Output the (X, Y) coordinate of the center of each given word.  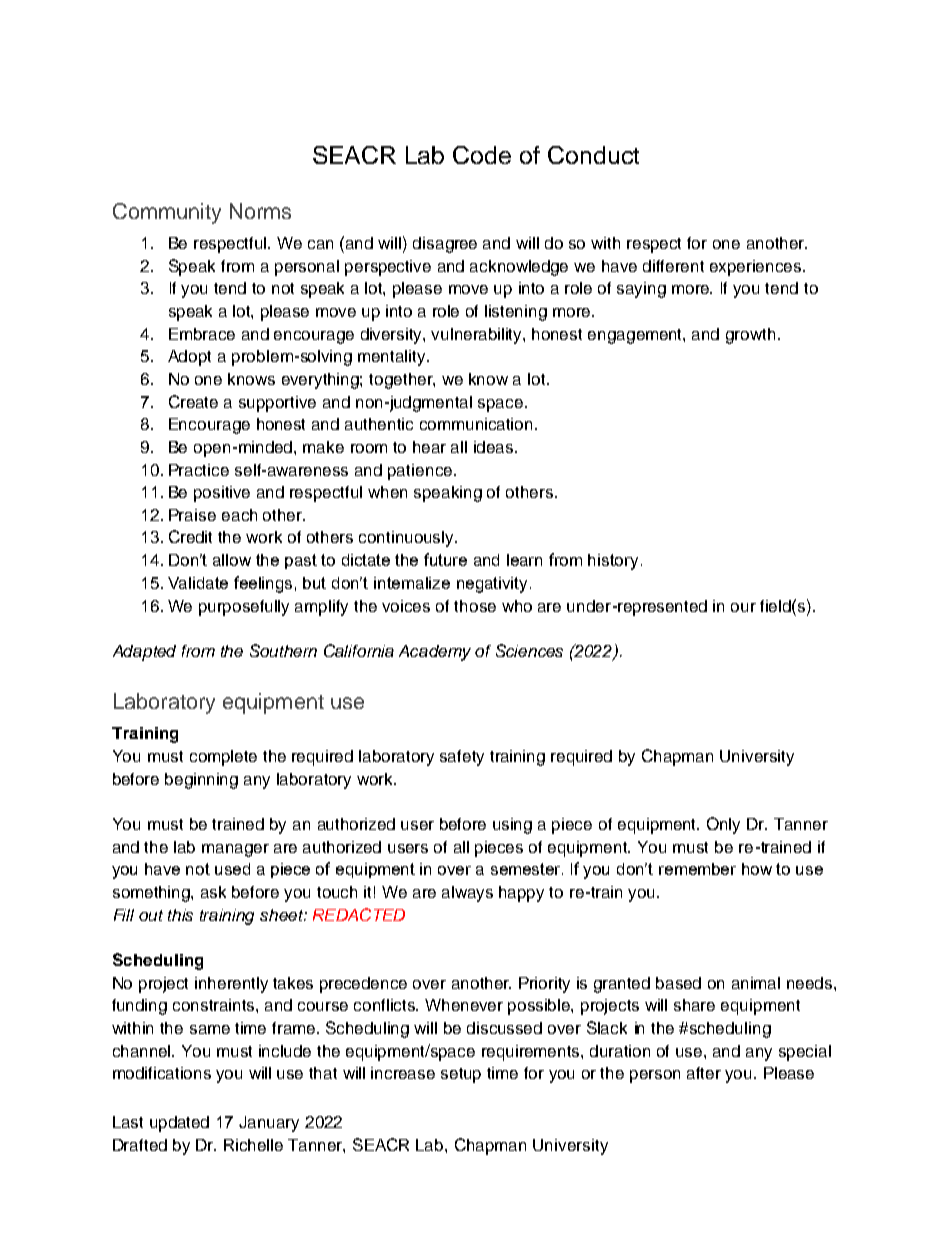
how (757, 869)
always (467, 894)
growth (752, 336)
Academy (435, 653)
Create (193, 401)
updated (179, 1124)
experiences (757, 268)
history (613, 562)
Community (167, 213)
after (704, 1073)
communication (478, 424)
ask (213, 892)
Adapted (144, 653)
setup (461, 1075)
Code (482, 155)
